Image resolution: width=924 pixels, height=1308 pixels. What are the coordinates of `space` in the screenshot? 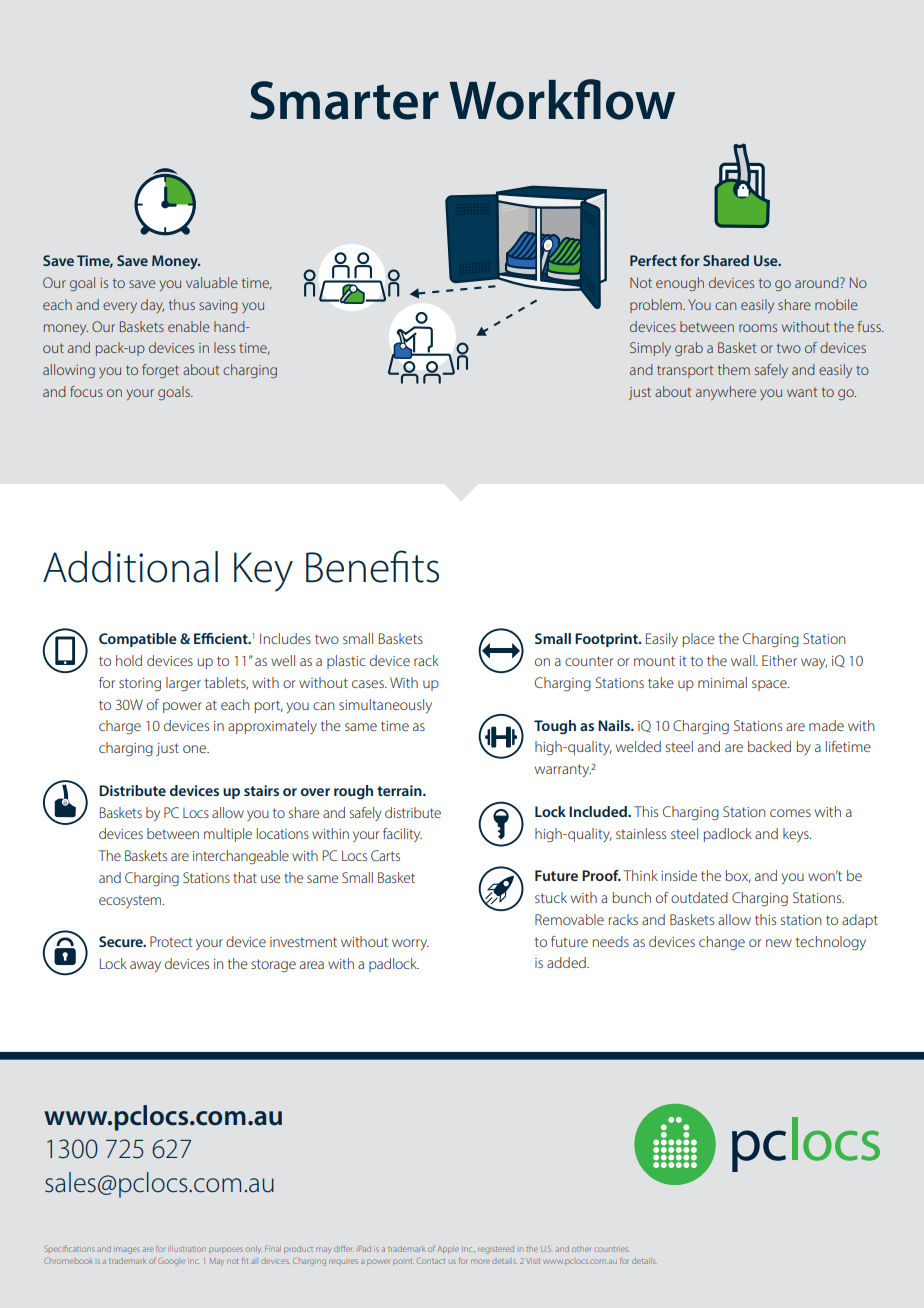 It's located at (770, 685).
